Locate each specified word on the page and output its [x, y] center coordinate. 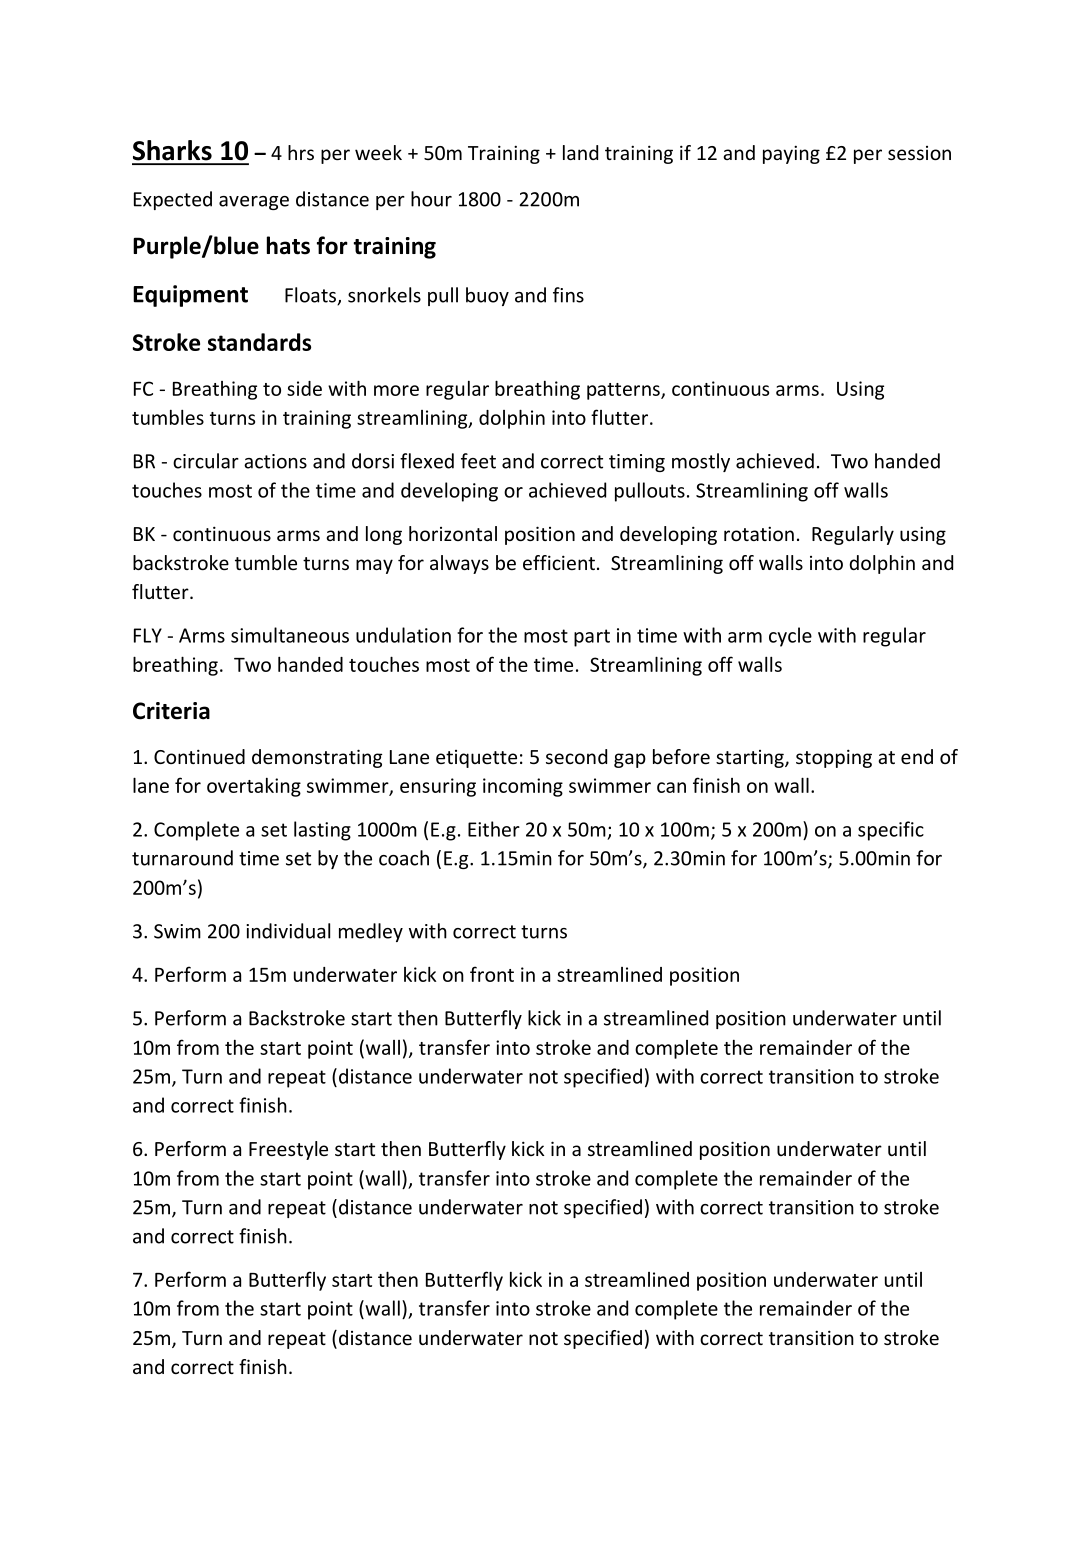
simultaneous [290, 635]
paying [791, 154]
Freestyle [288, 1150]
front [492, 974]
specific [891, 831]
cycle [790, 637]
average [254, 203]
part [592, 638]
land [580, 152]
